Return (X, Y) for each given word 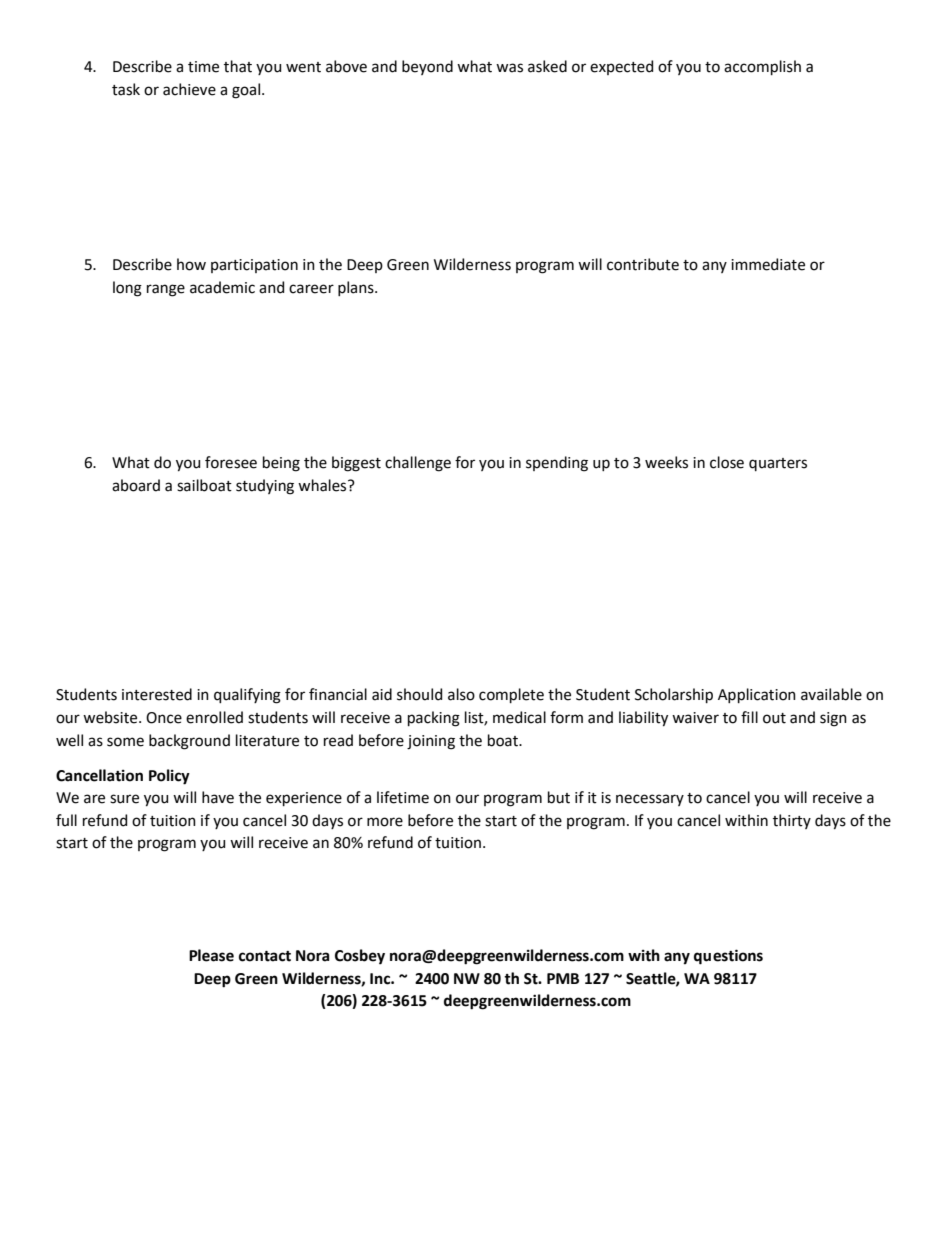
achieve (189, 89)
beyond (427, 67)
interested (157, 694)
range (166, 290)
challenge (418, 464)
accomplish (762, 67)
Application (757, 695)
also (461, 694)
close (727, 462)
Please (211, 955)
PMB (563, 978)
